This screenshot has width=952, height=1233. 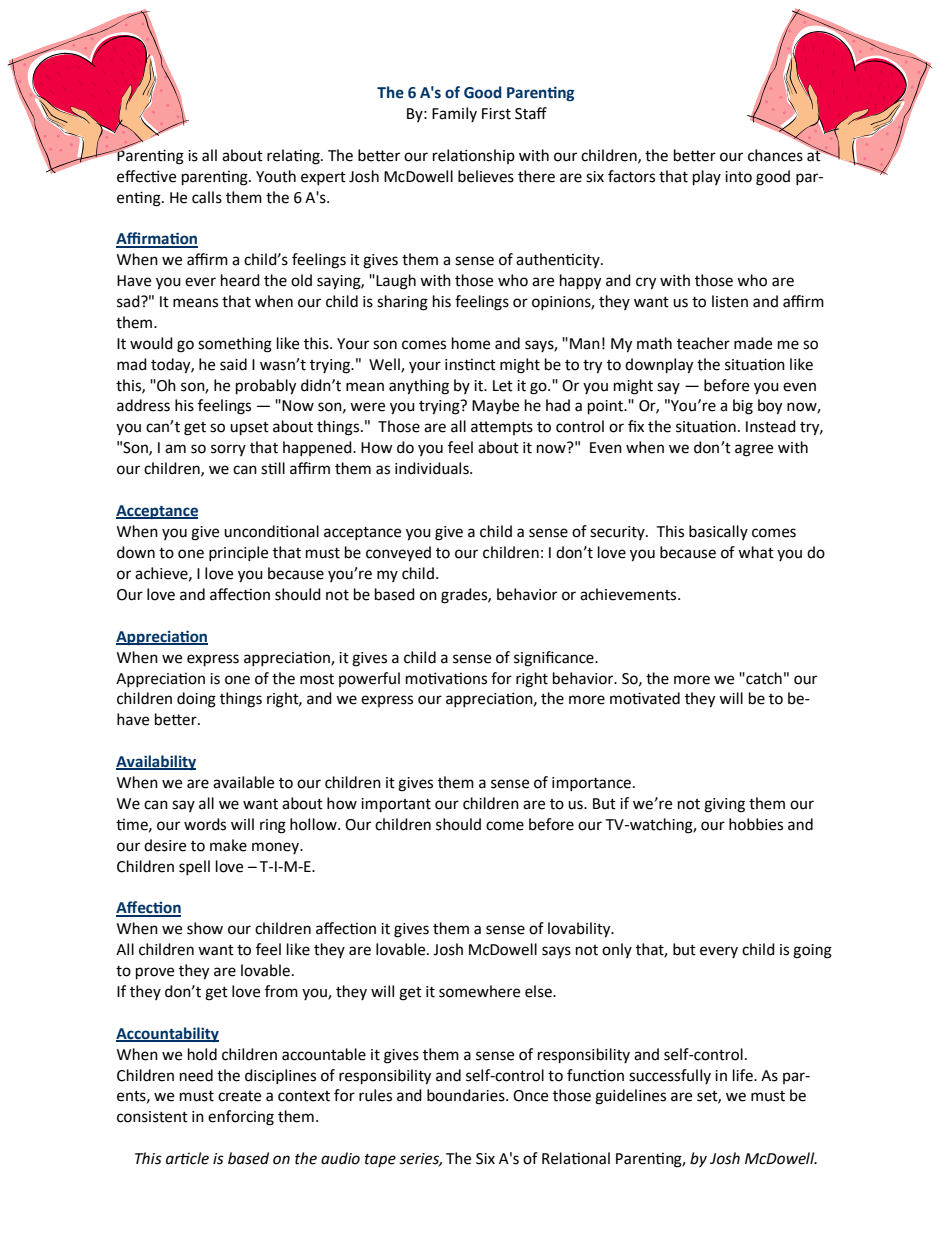 I want to click on hobbies, so click(x=756, y=824).
